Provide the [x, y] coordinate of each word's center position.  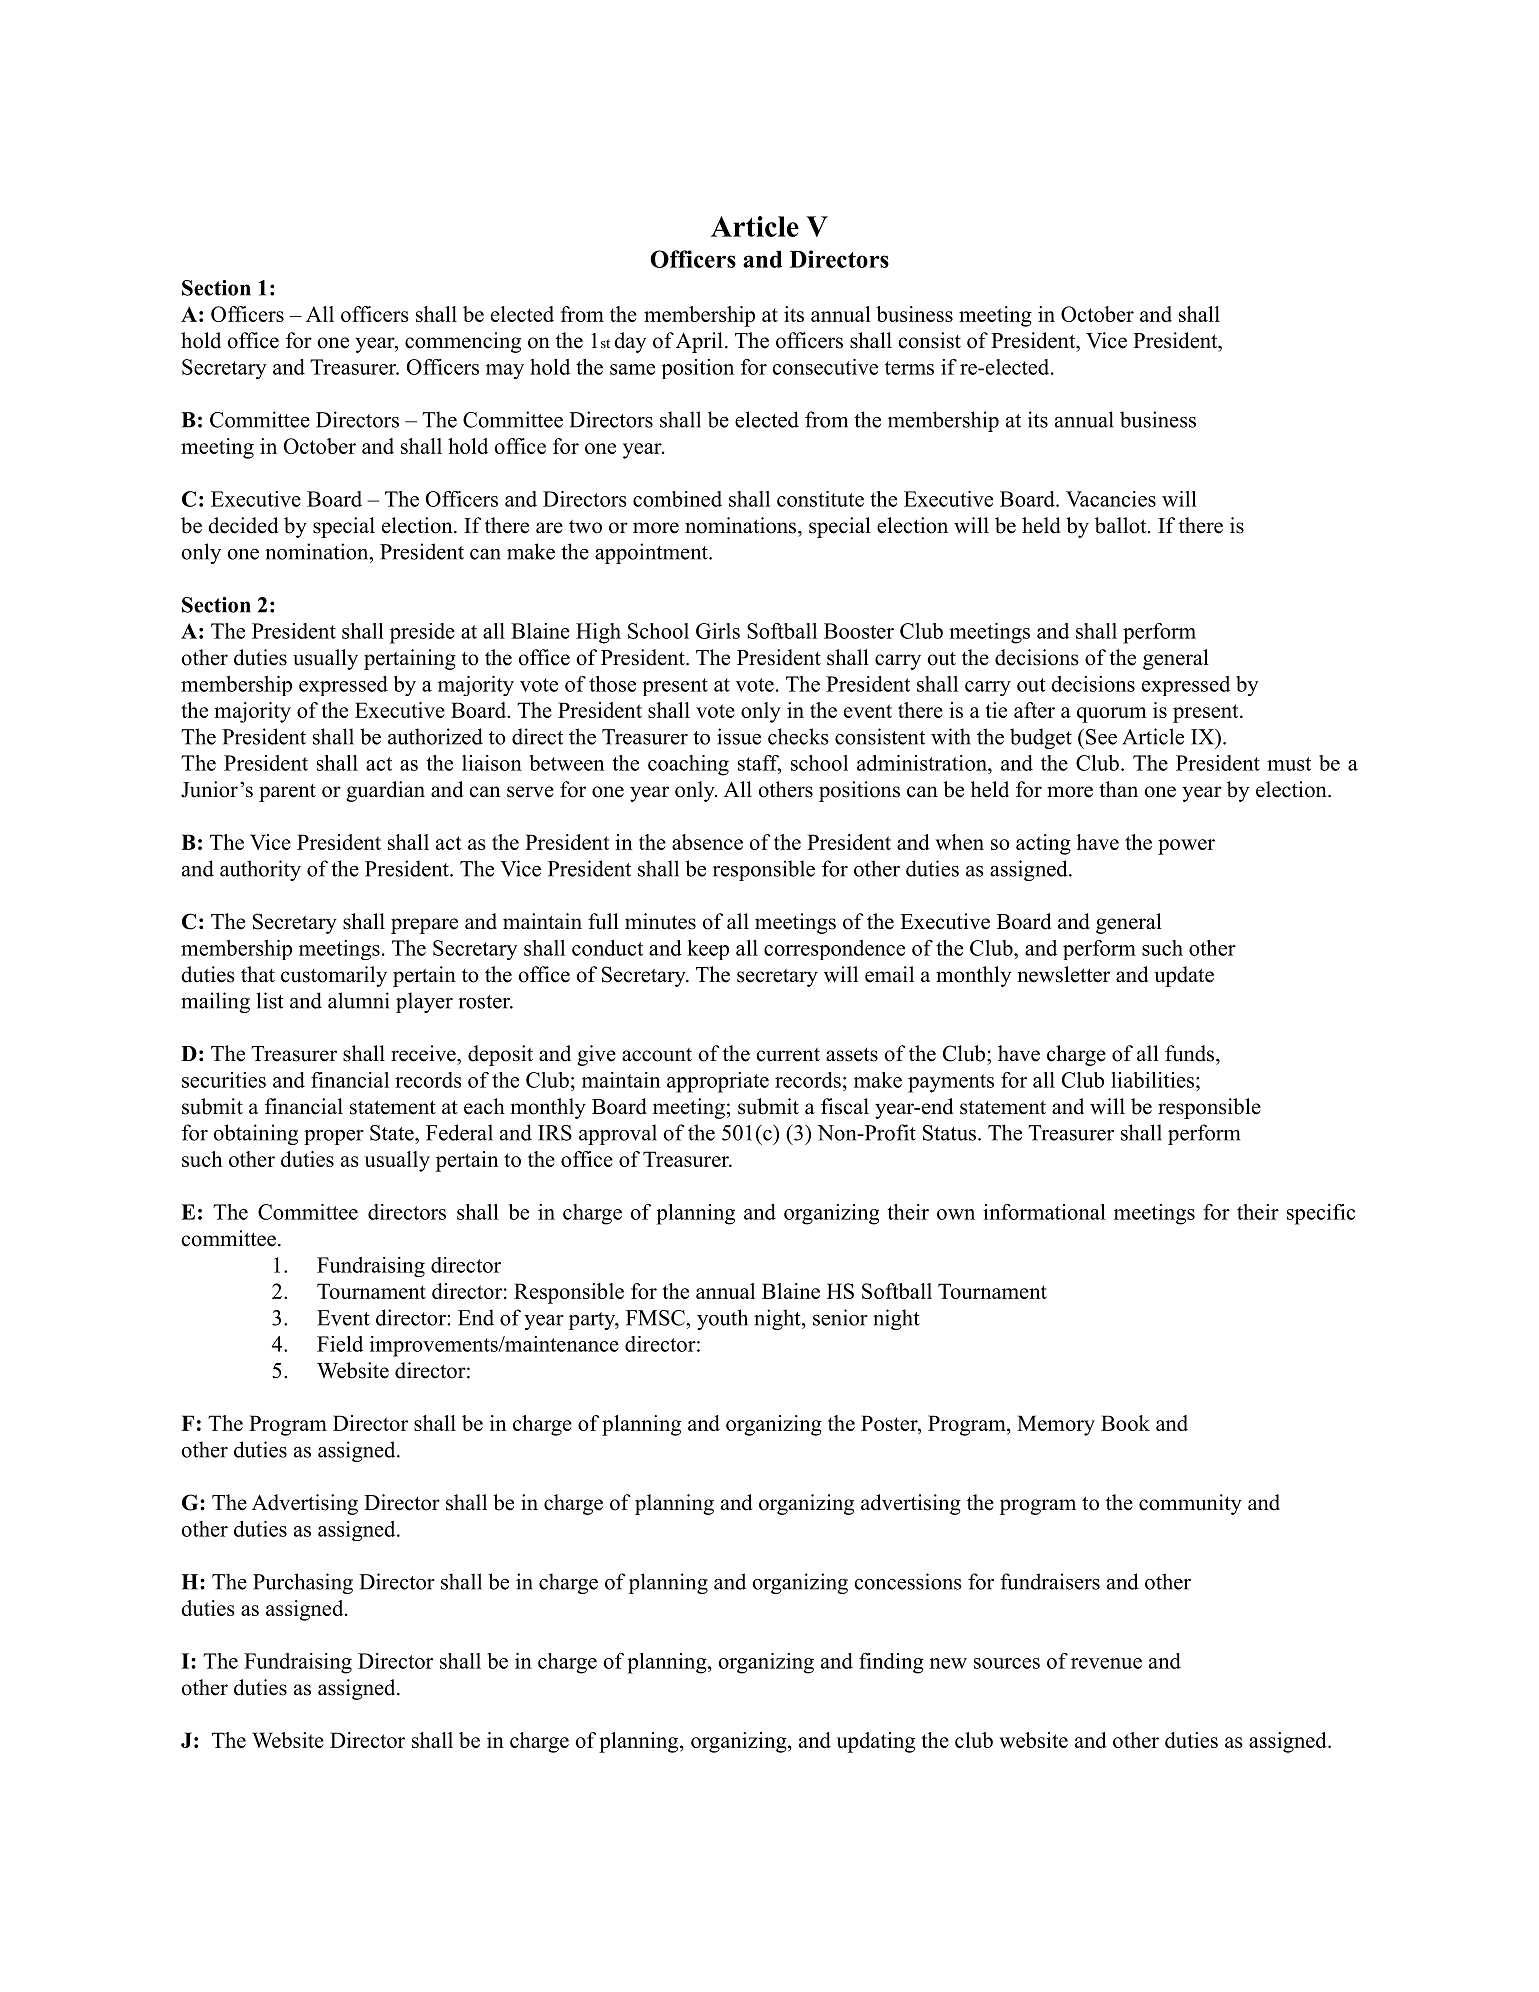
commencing [463, 342]
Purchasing [303, 1583]
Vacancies [1111, 499]
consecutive [825, 367]
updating [876, 1742]
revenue [1106, 1663]
